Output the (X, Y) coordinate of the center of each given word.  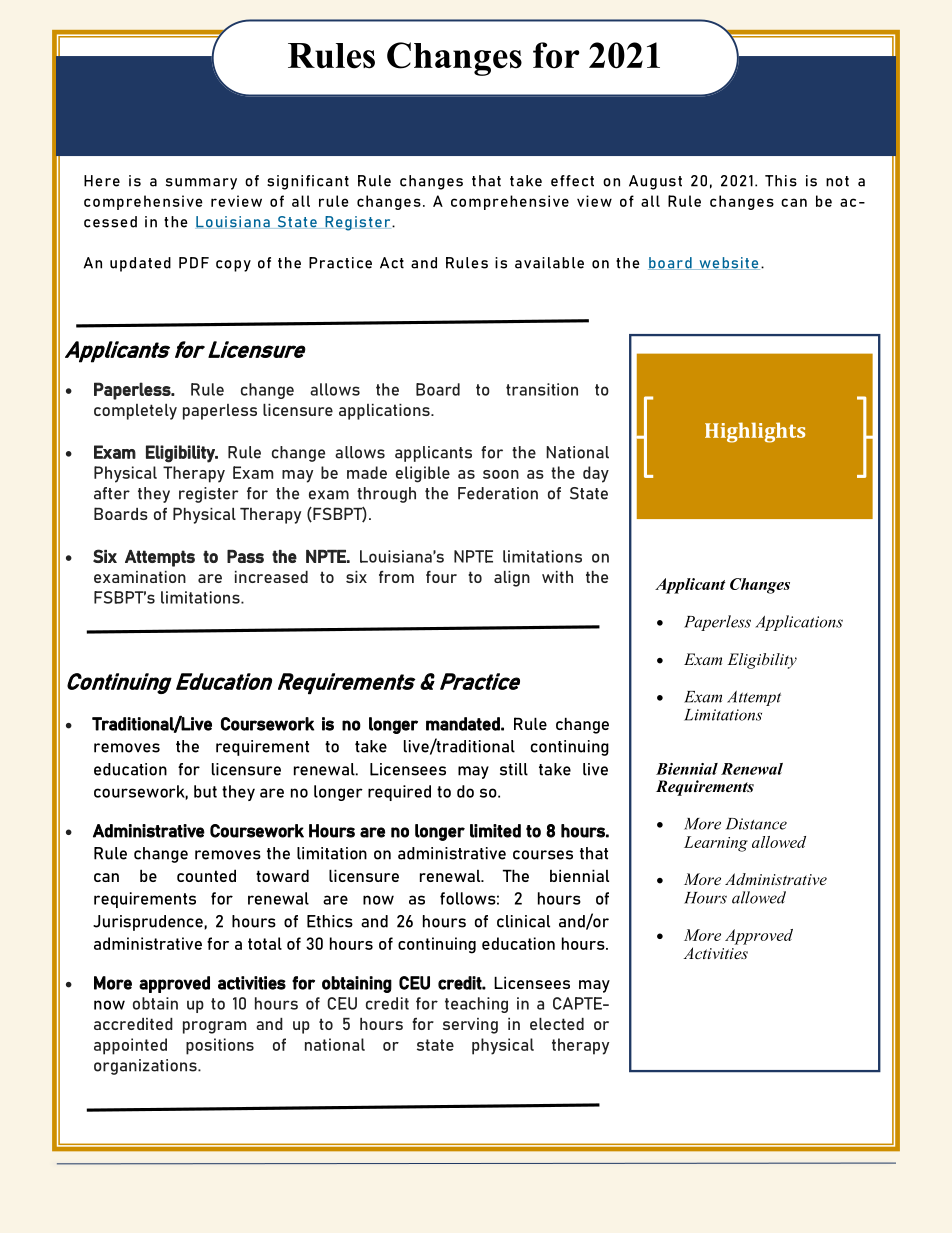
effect (572, 181)
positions (220, 1046)
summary (201, 184)
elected (557, 1024)
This (781, 181)
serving (470, 1026)
